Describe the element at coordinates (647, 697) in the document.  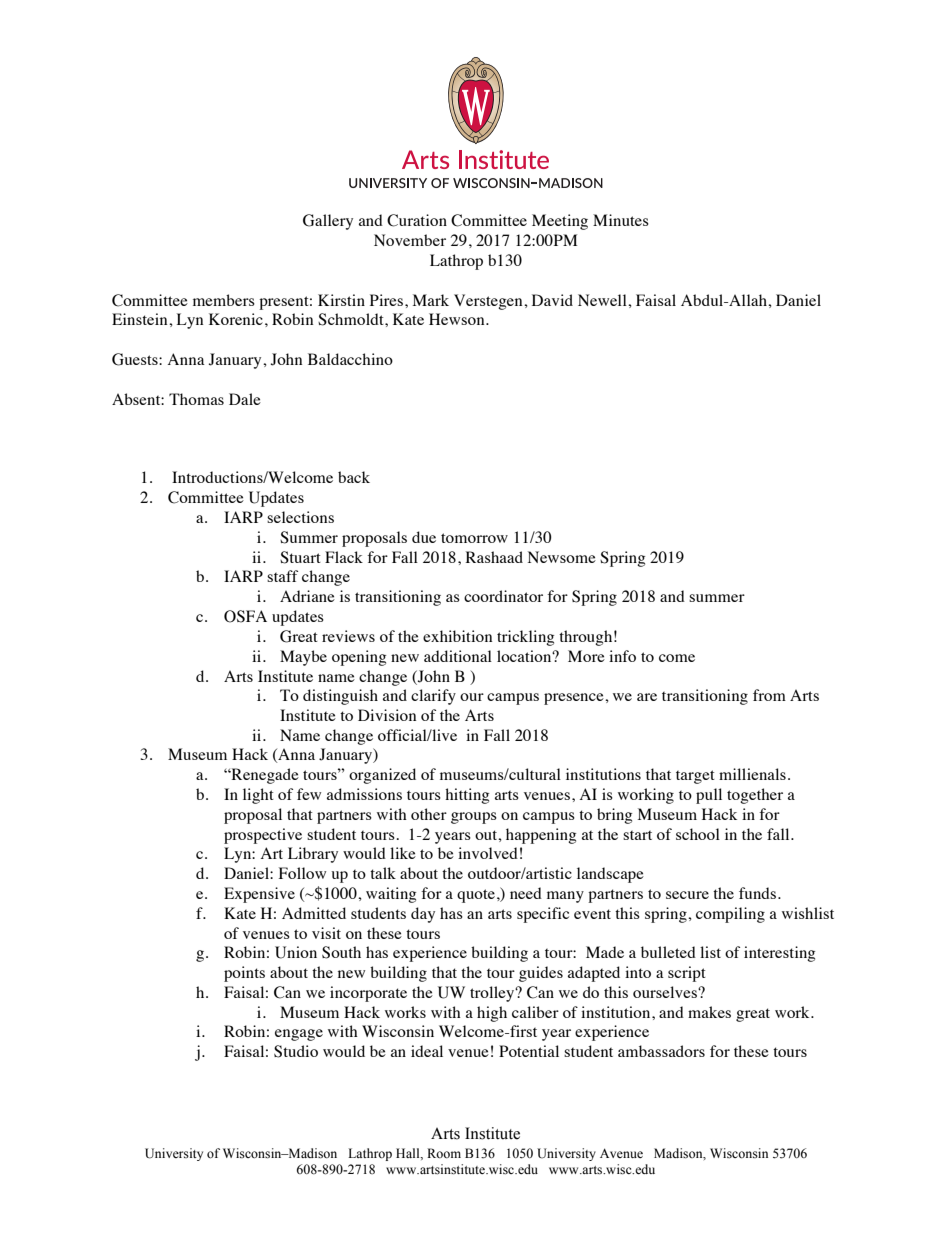
I see `are` at that location.
